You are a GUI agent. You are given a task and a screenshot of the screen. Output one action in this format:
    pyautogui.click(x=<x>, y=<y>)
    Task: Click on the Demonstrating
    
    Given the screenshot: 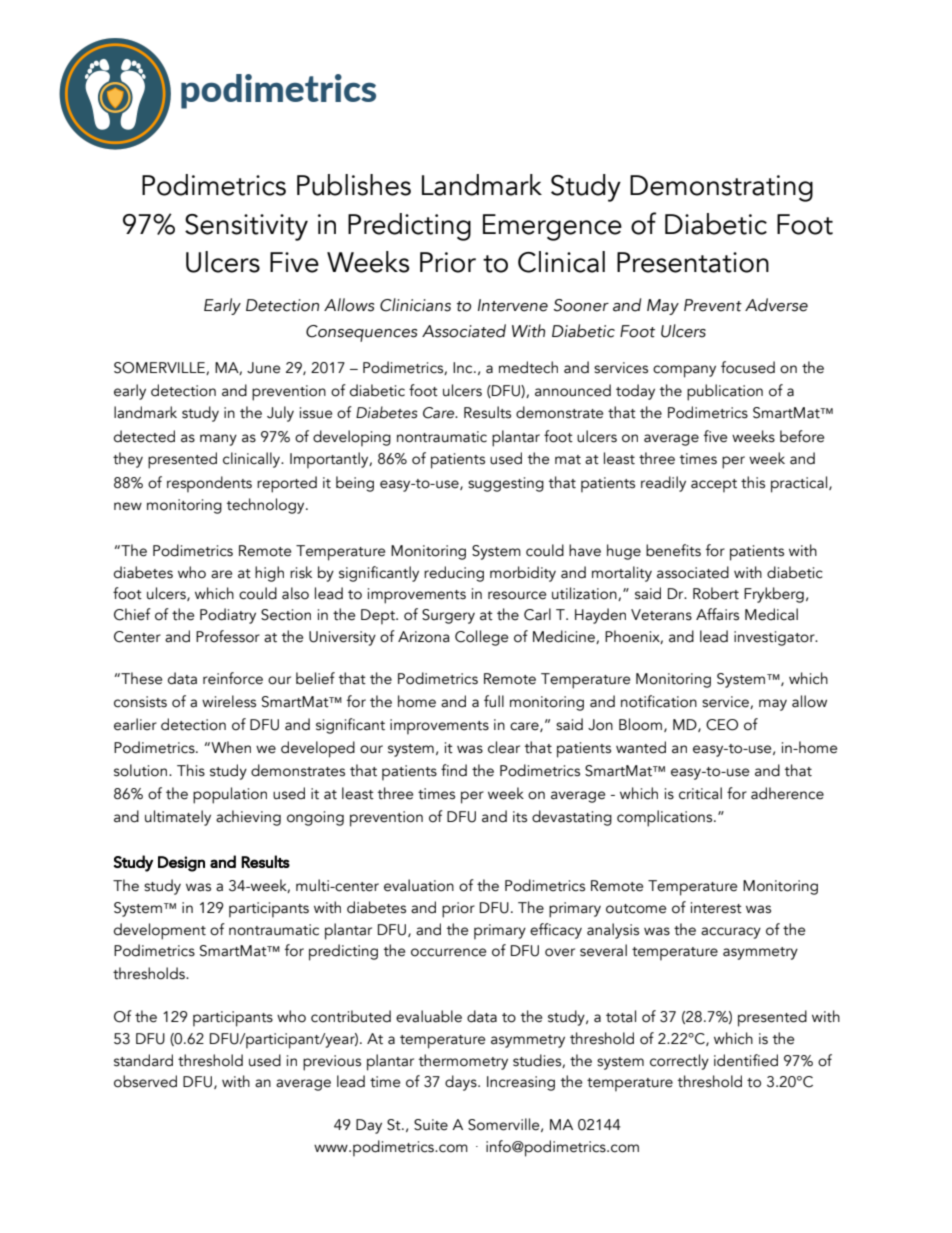 What is the action you would take?
    pyautogui.click(x=721, y=188)
